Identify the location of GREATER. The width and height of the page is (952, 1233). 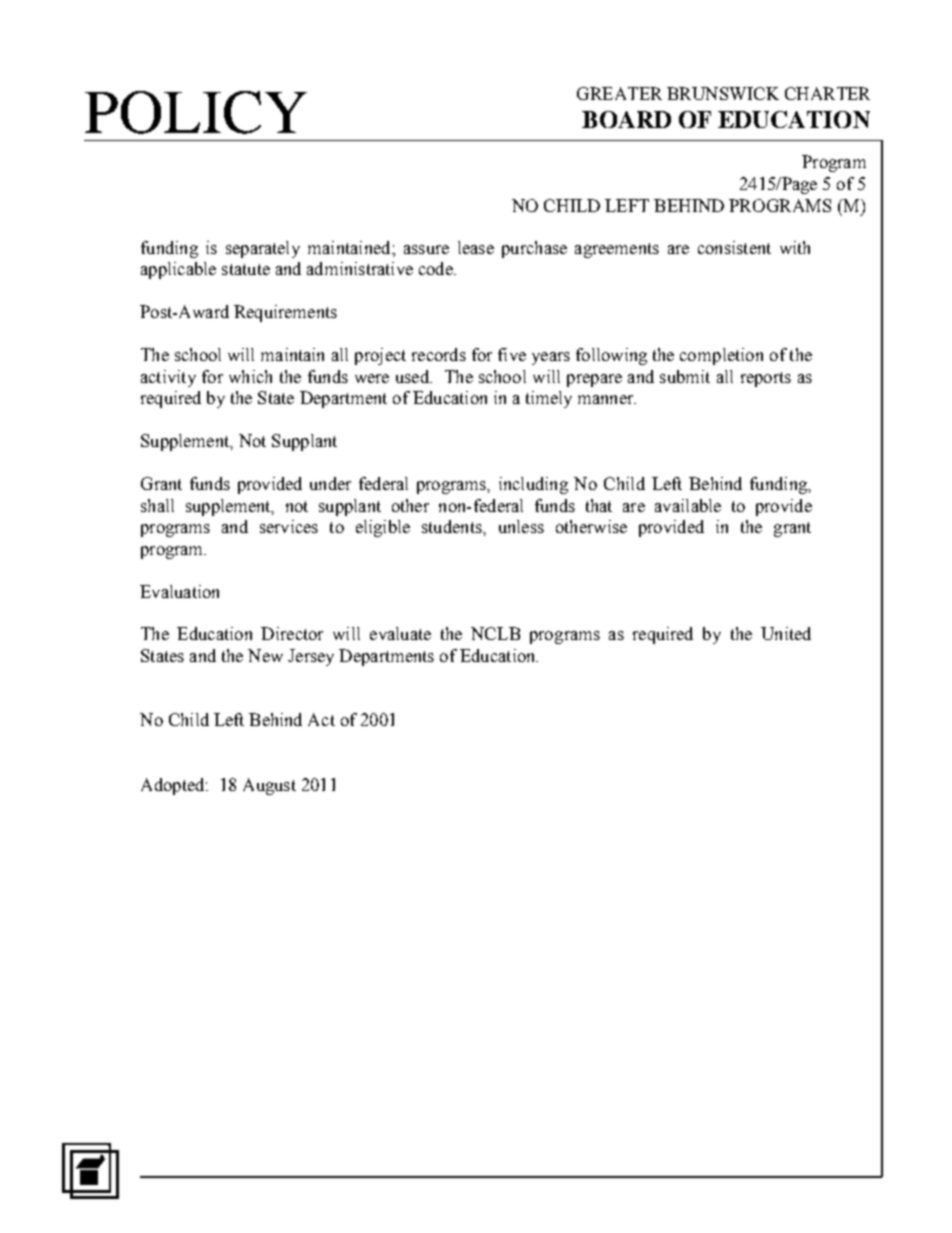
(619, 93).
